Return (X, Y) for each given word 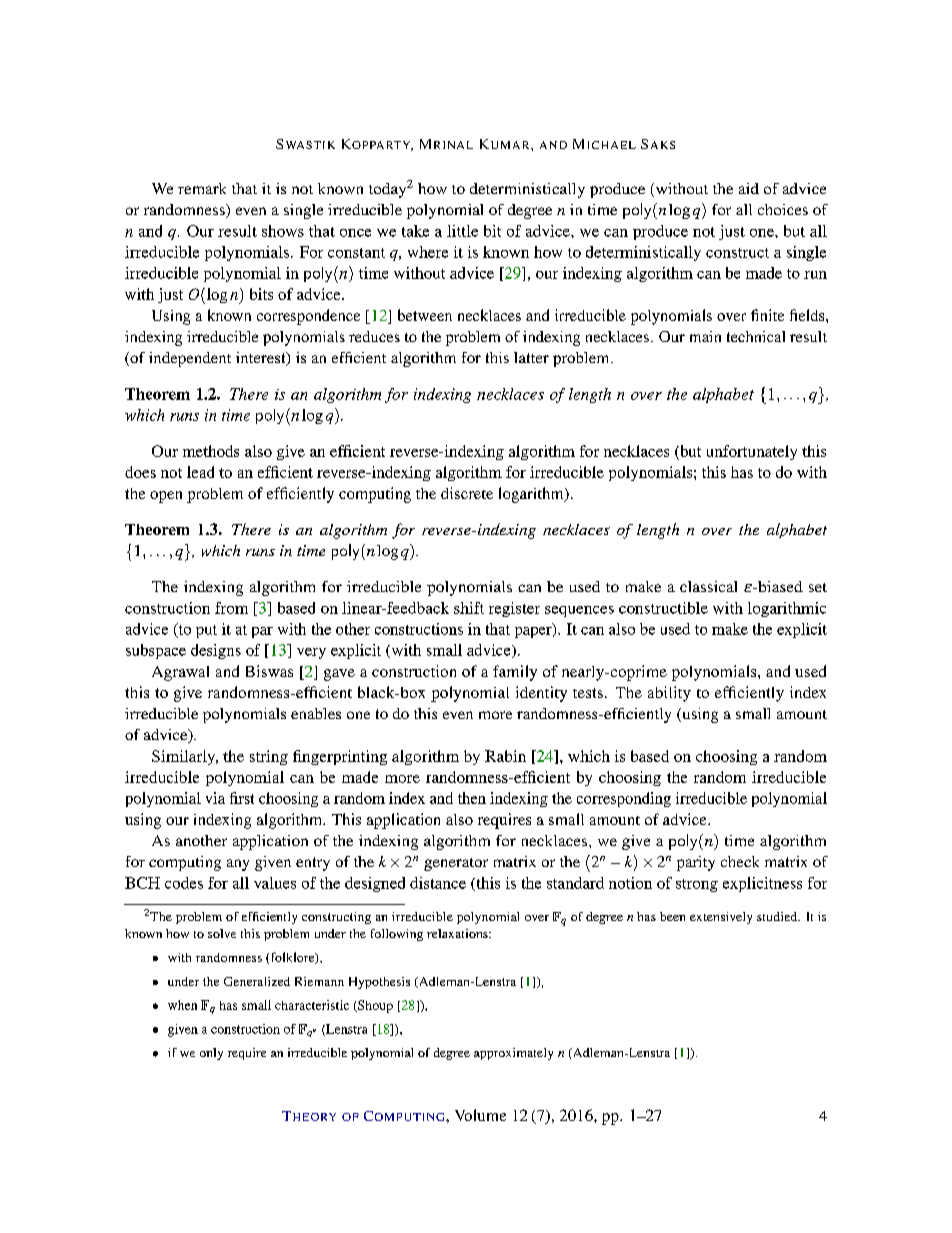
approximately (513, 1054)
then (472, 798)
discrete (467, 493)
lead (200, 472)
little (462, 231)
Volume (480, 1115)
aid (749, 188)
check (740, 861)
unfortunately (752, 452)
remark (202, 188)
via (215, 798)
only (211, 1054)
